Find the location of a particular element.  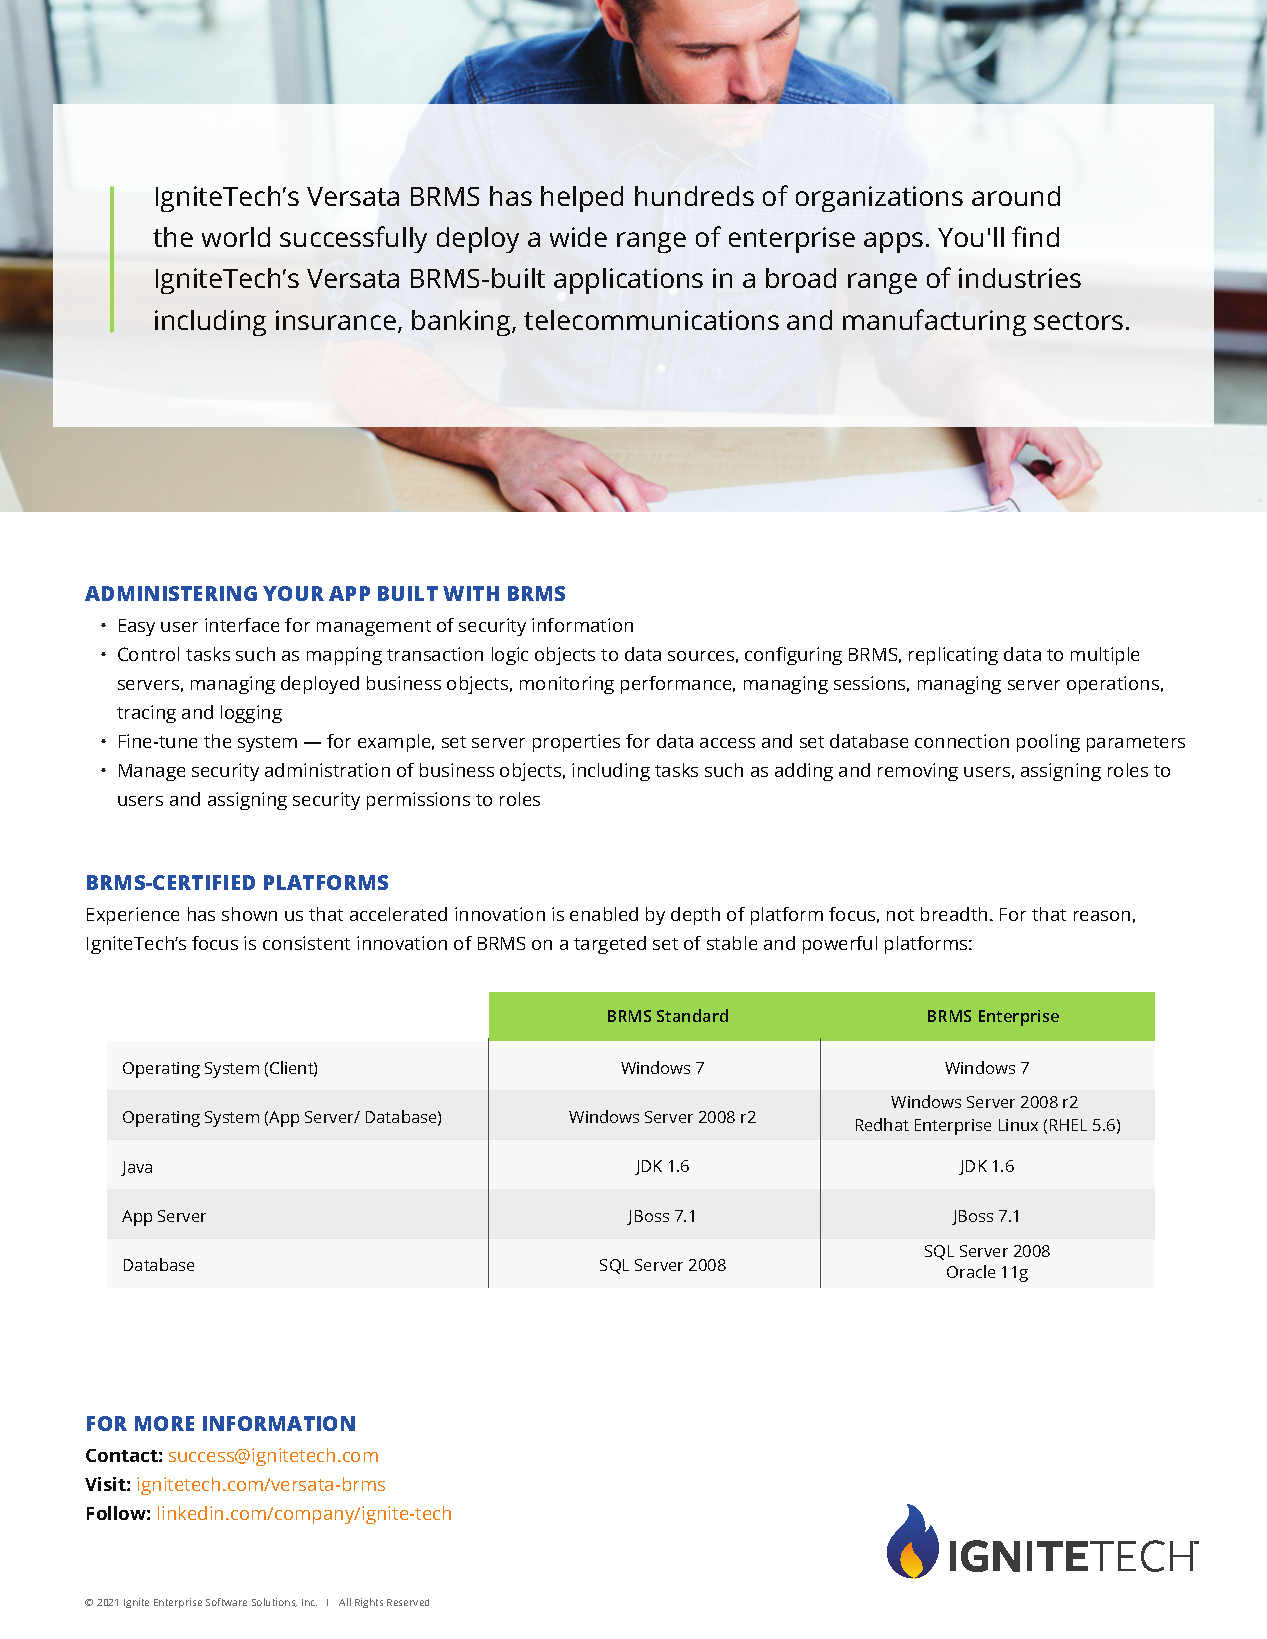

monitoring is located at coordinates (567, 685).
